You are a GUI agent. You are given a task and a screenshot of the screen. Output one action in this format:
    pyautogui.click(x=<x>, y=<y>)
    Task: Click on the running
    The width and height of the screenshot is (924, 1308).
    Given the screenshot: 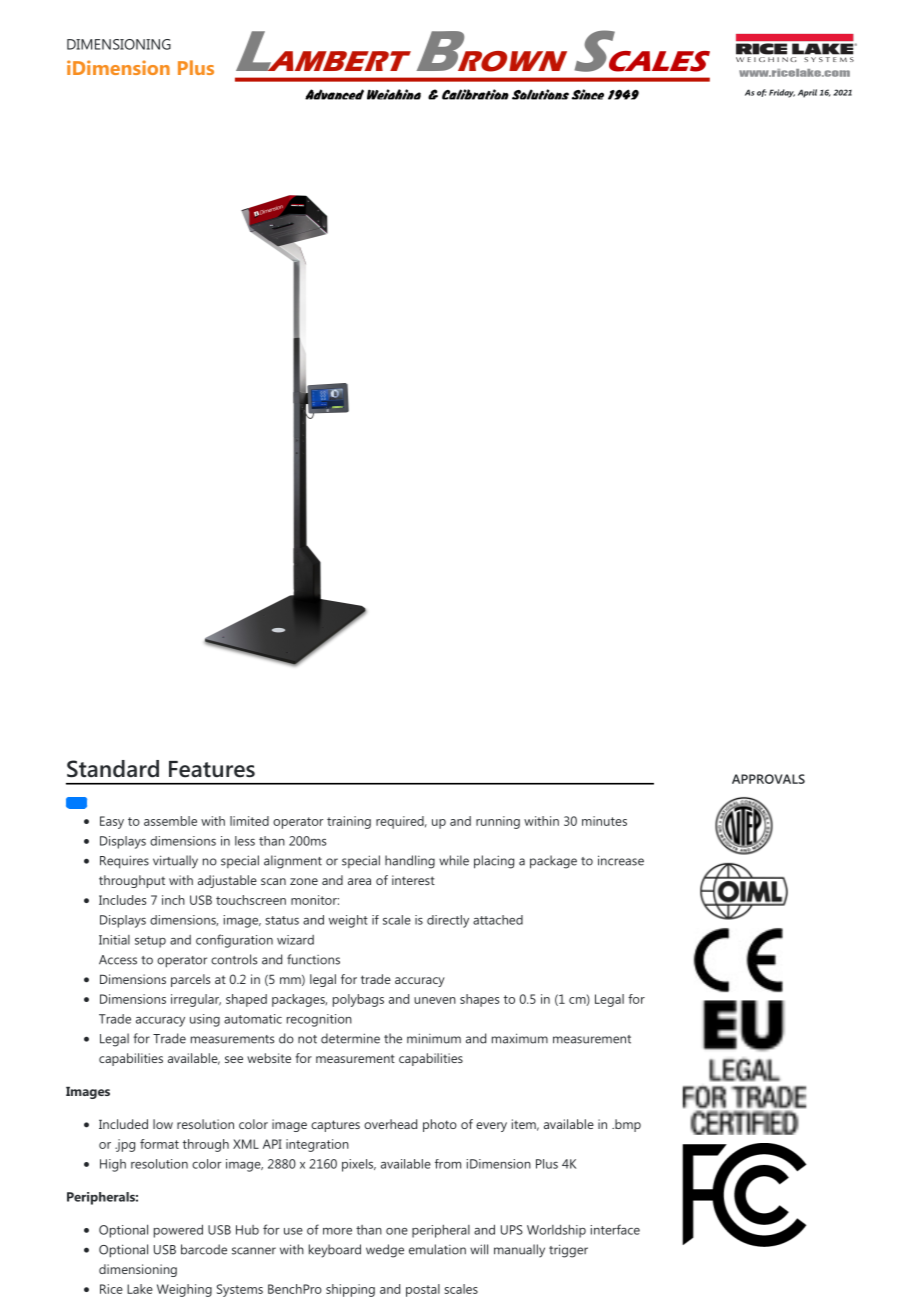 What is the action you would take?
    pyautogui.click(x=498, y=822)
